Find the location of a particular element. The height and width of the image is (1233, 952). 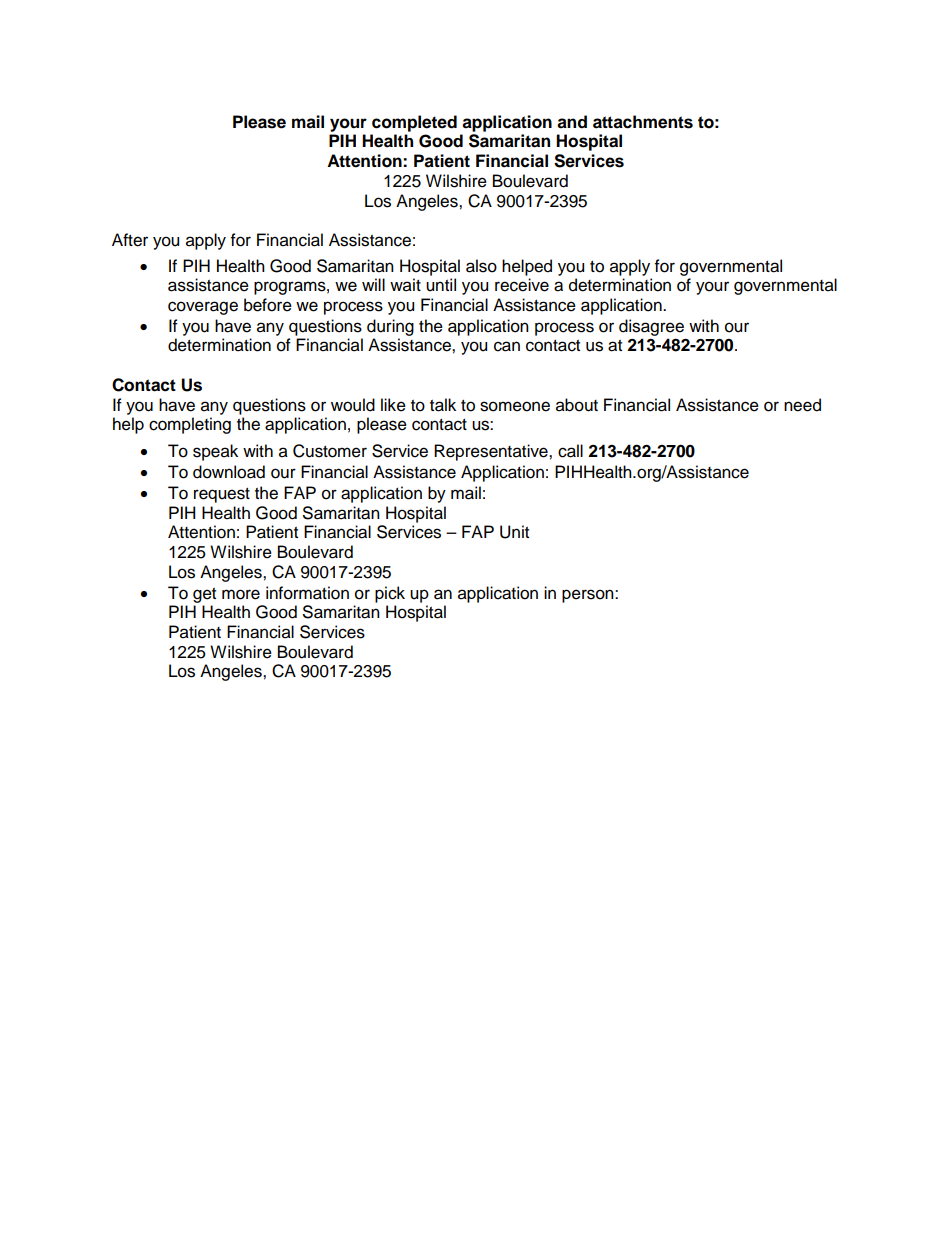

pick is located at coordinates (390, 594).
